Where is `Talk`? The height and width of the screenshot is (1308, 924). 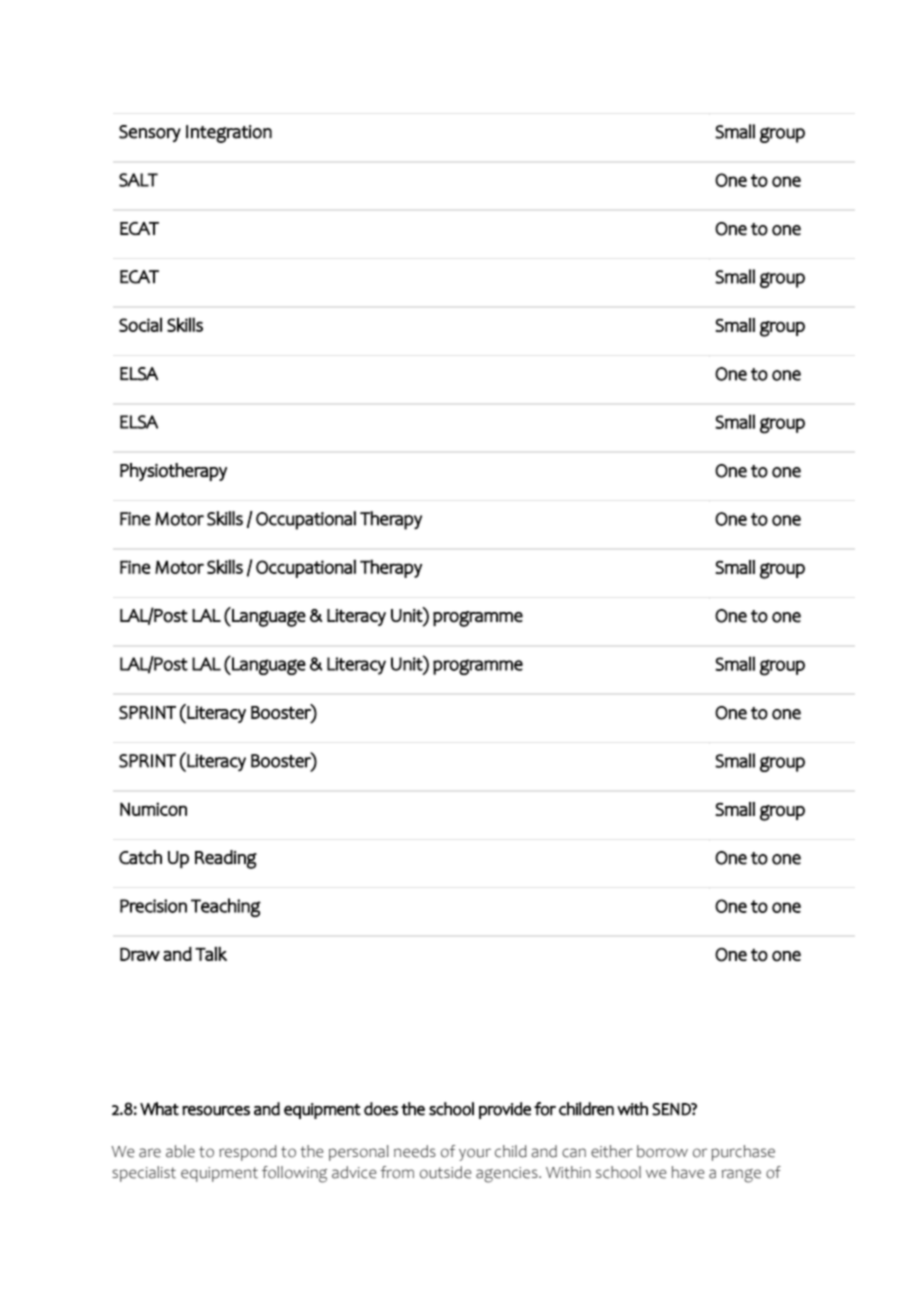
Talk is located at coordinates (211, 954).
